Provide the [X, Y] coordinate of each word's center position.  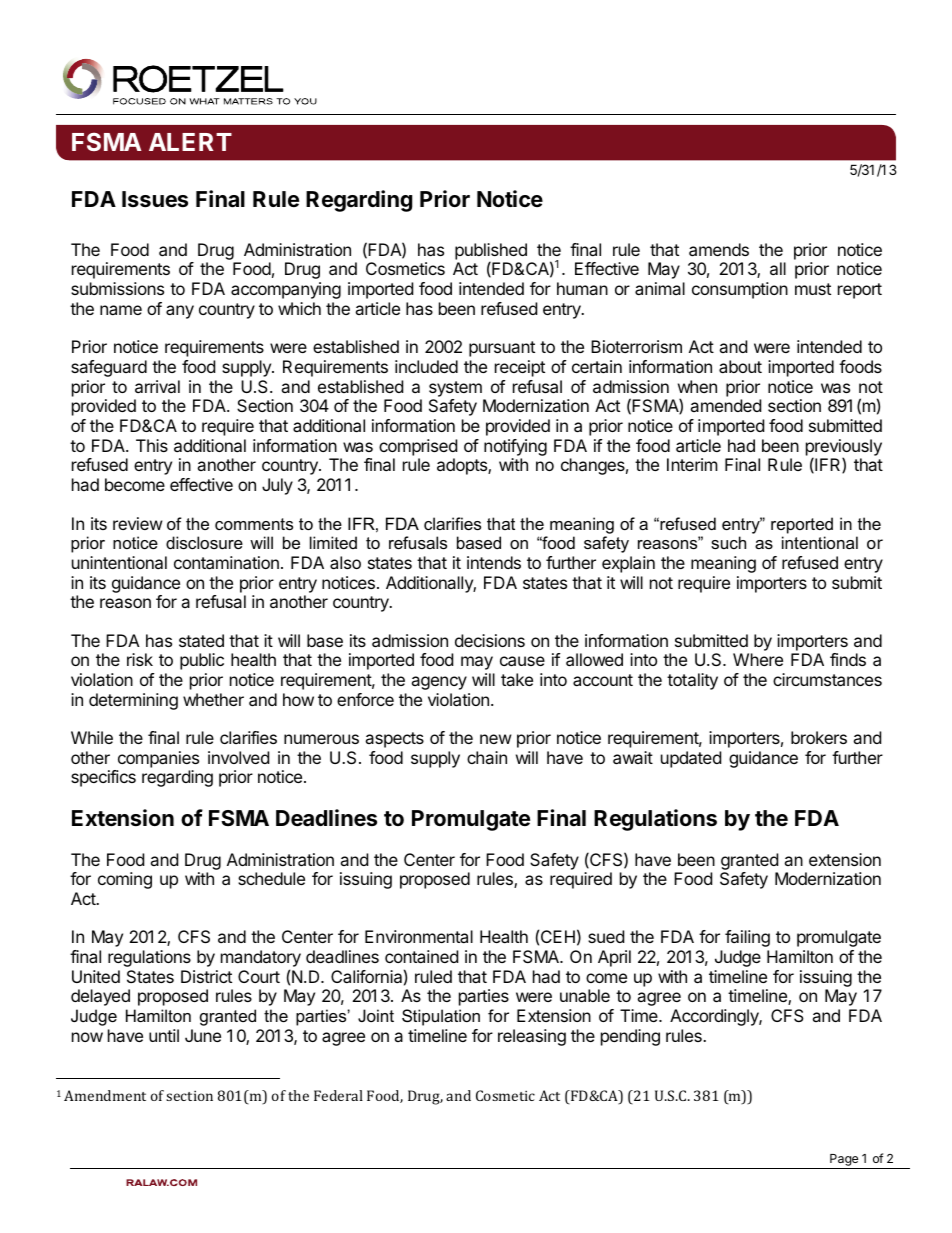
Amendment [105, 1095]
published [491, 252]
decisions [490, 640]
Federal [338, 1095]
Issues [155, 199]
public [202, 661]
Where [758, 659]
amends [719, 249]
